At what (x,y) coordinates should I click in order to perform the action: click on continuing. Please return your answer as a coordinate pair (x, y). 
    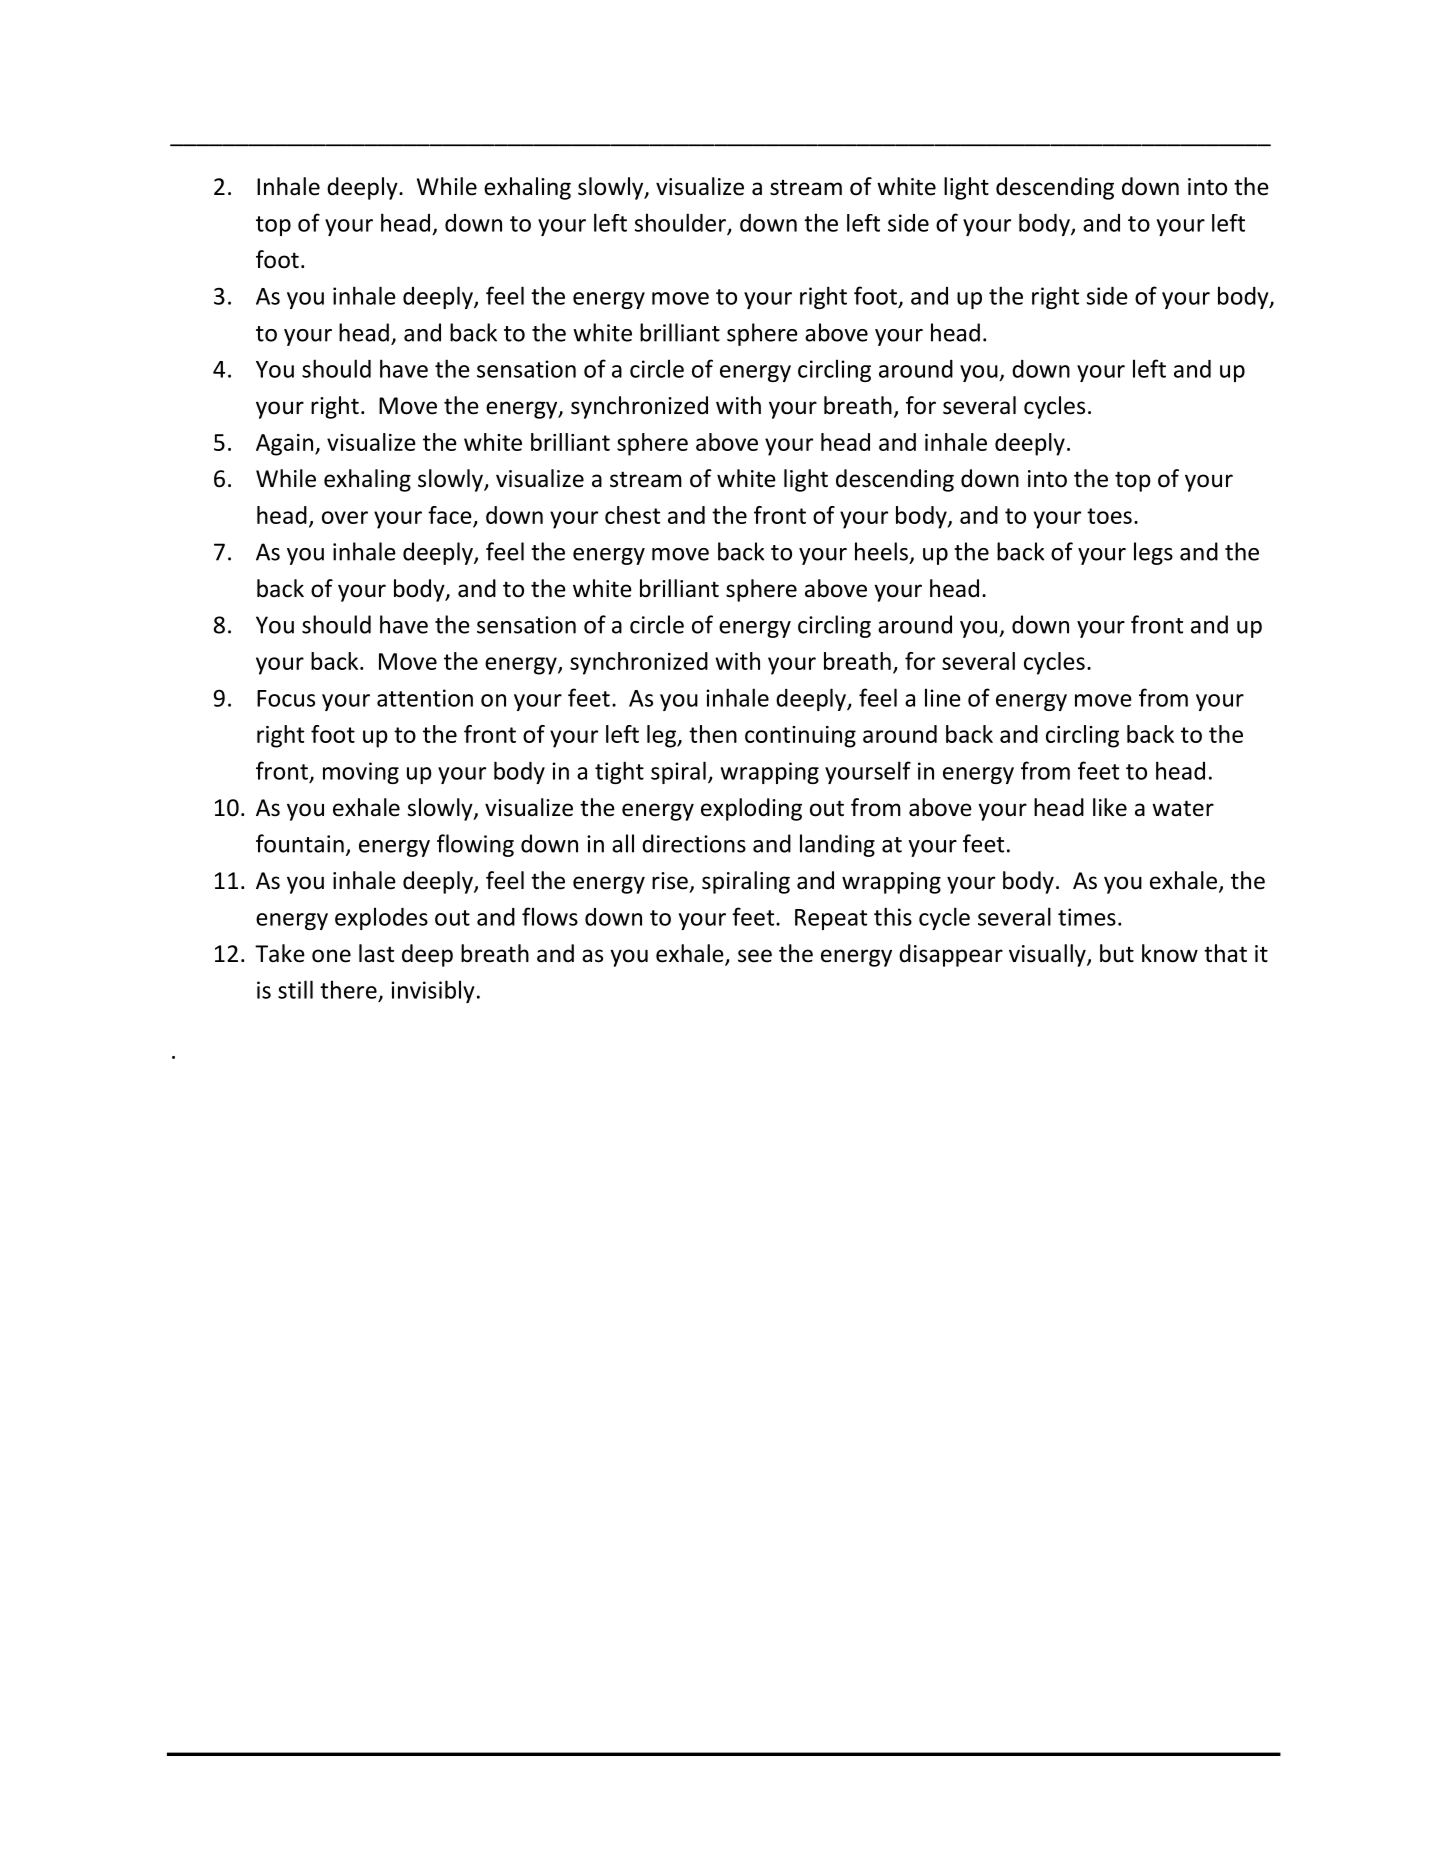
    Looking at the image, I should click on (800, 737).
